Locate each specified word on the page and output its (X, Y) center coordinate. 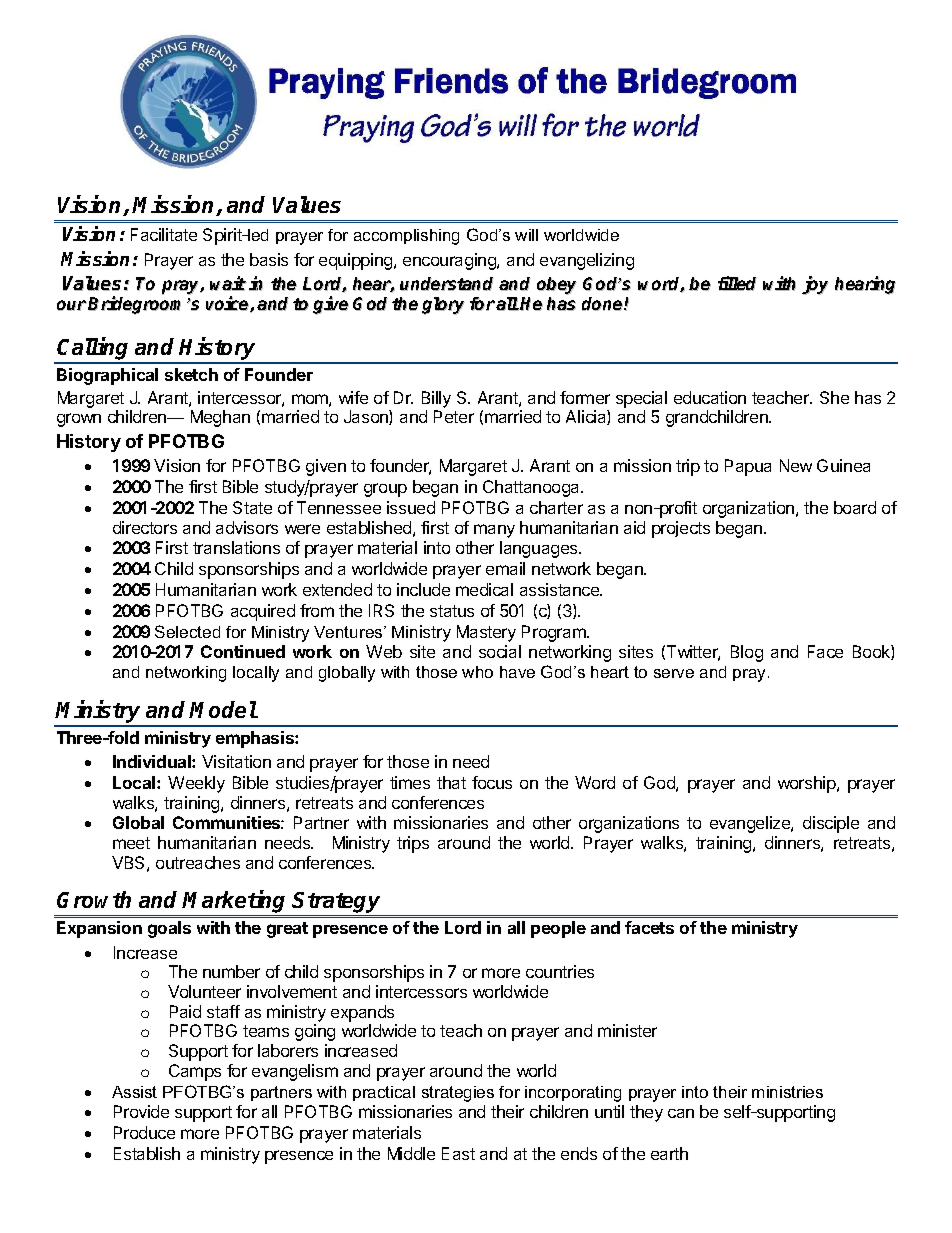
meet (131, 843)
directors (145, 527)
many (494, 531)
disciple (831, 824)
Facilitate (164, 234)
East (458, 1153)
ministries (787, 1092)
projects (681, 529)
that (451, 782)
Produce (144, 1132)
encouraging (450, 261)
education (710, 397)
